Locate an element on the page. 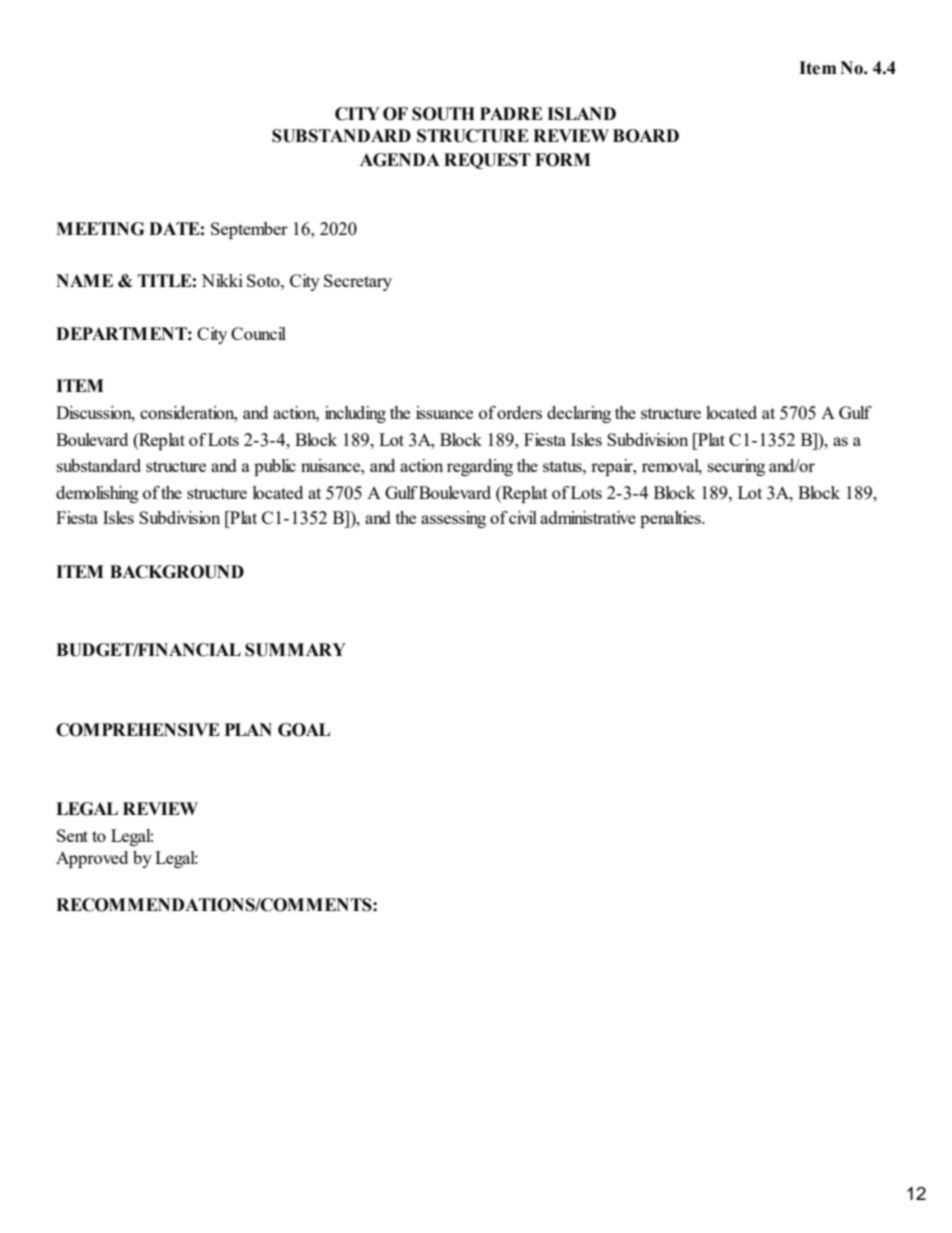  GOAL is located at coordinates (304, 730).
